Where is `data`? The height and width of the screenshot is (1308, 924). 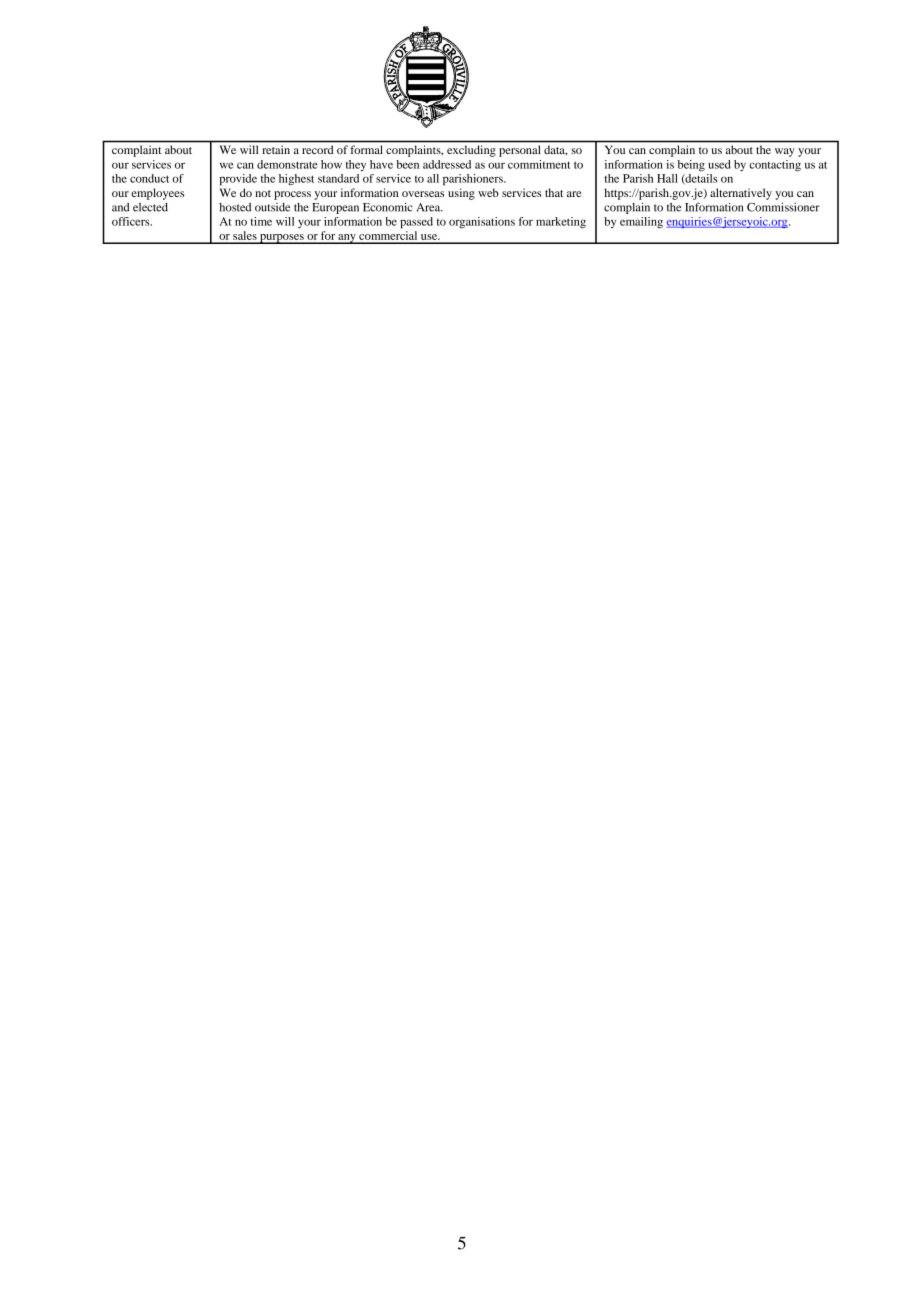
data is located at coordinates (555, 150).
